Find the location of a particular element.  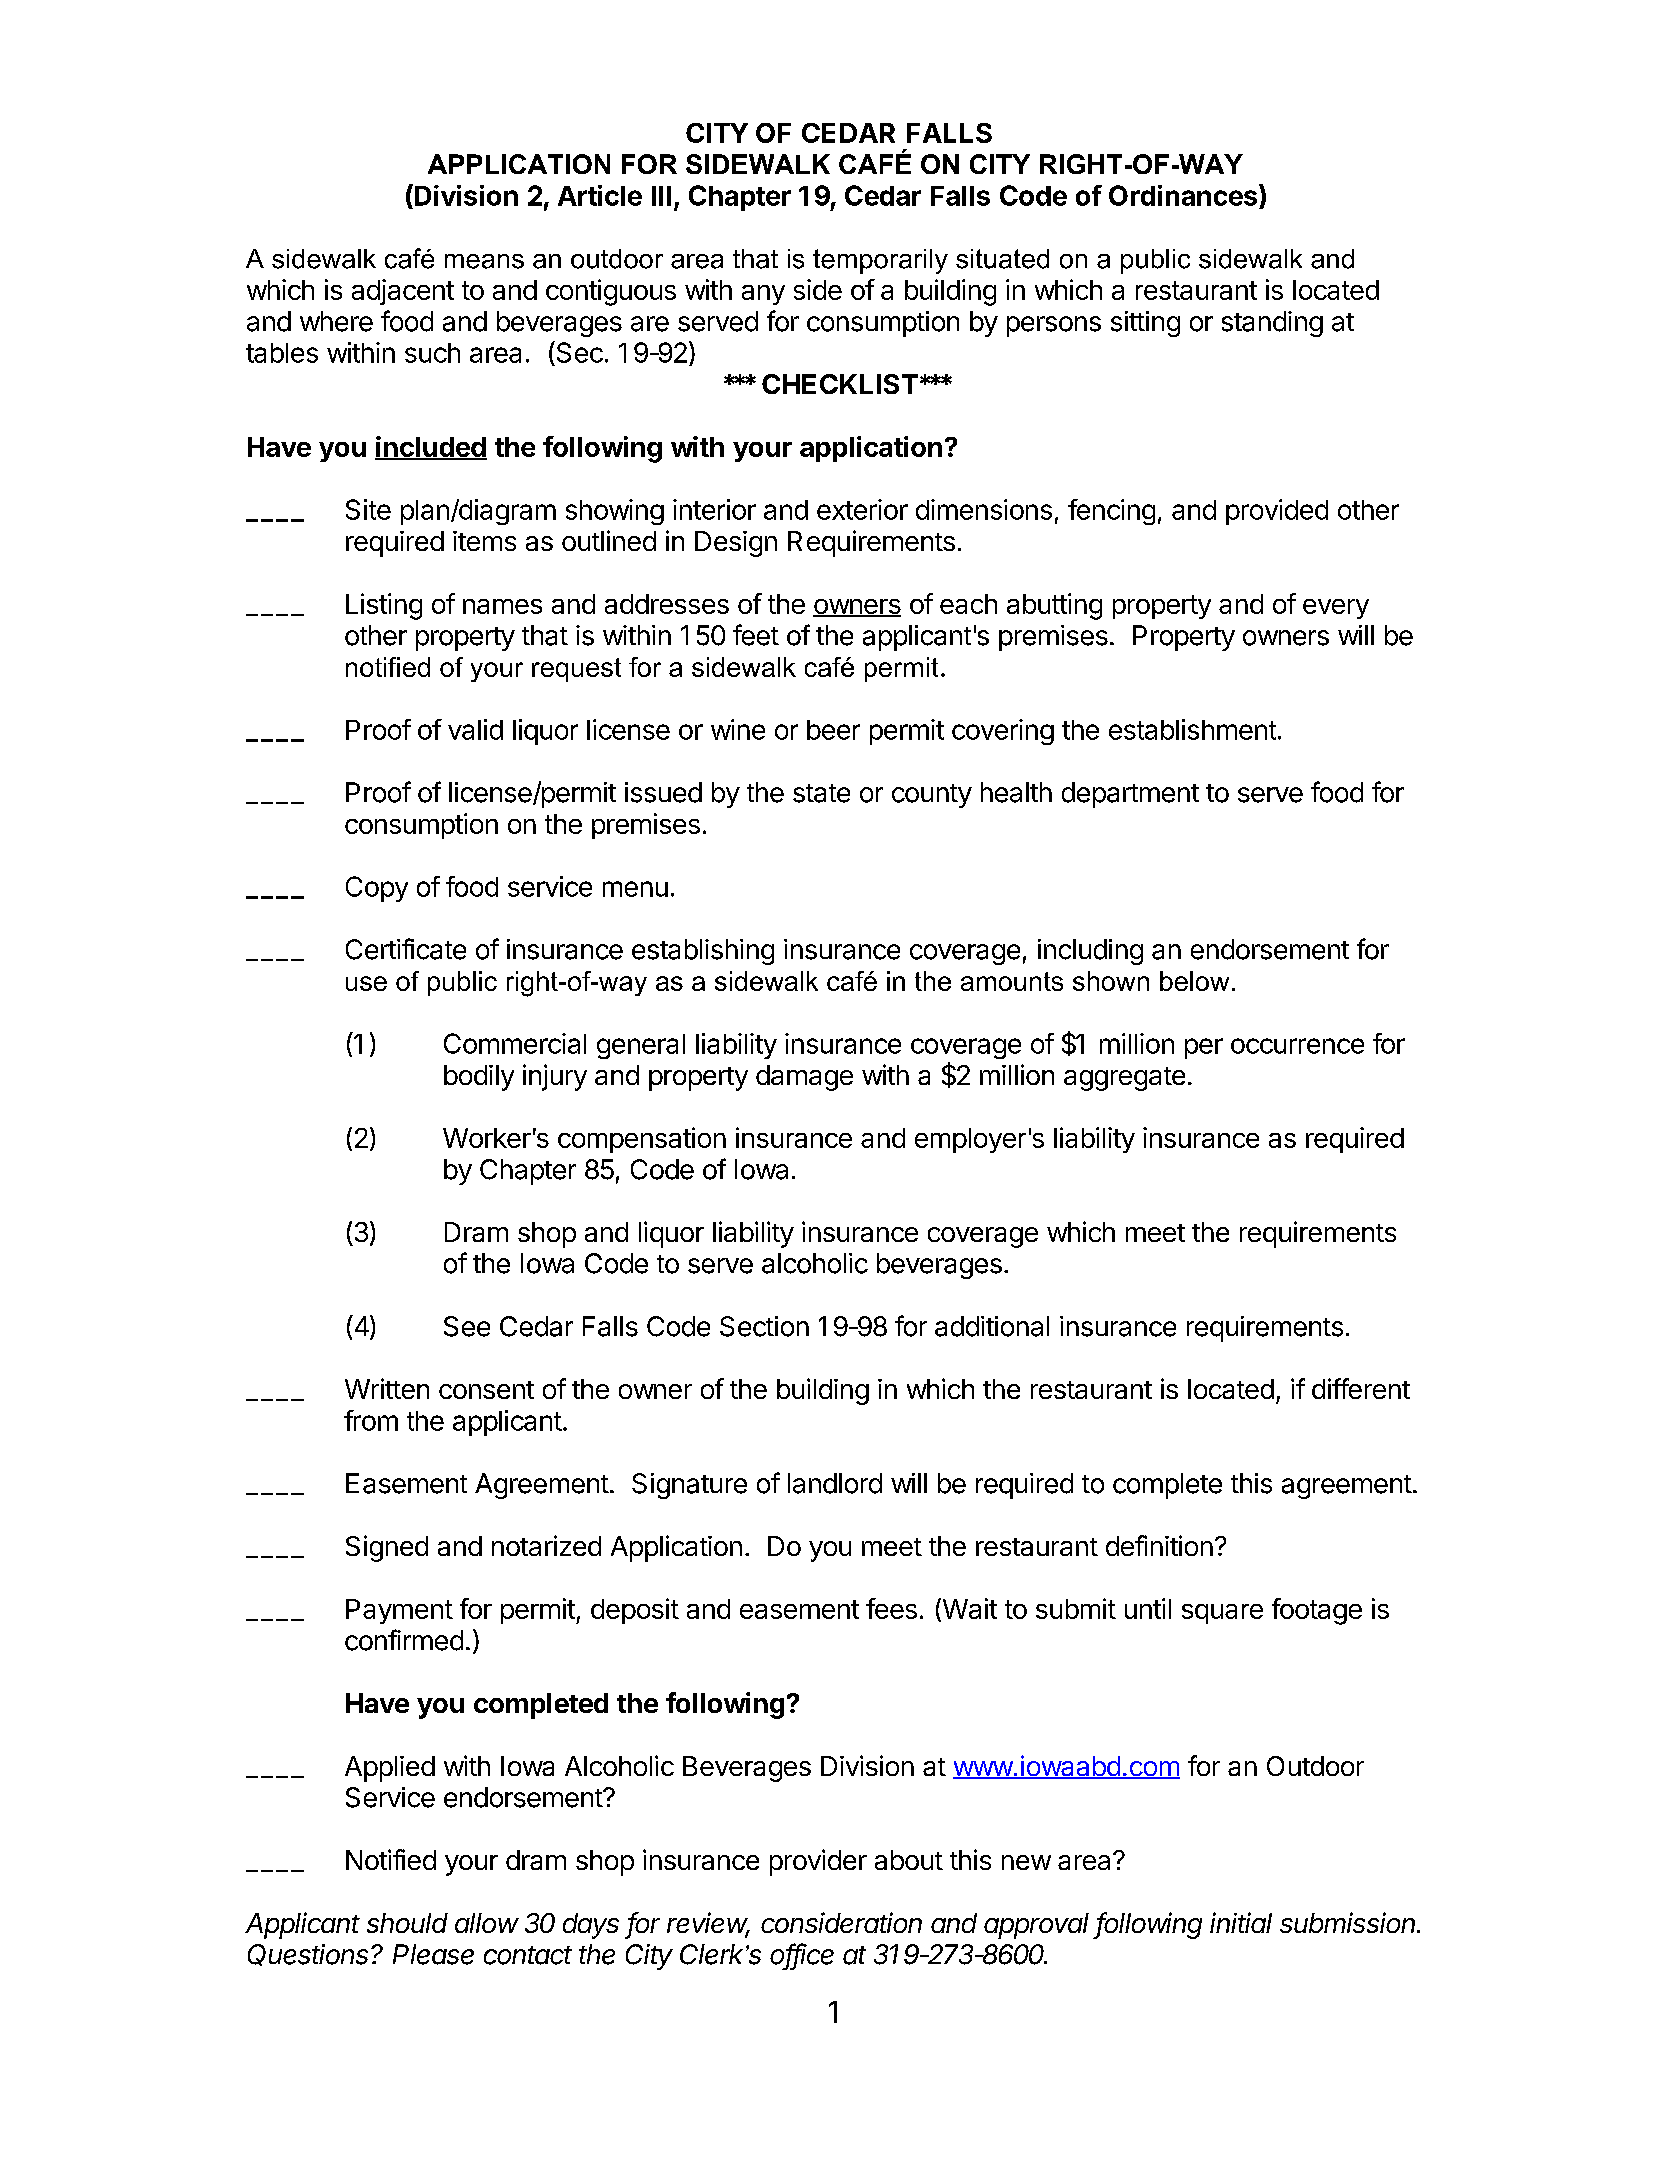

Ordinances is located at coordinates (1184, 195).
